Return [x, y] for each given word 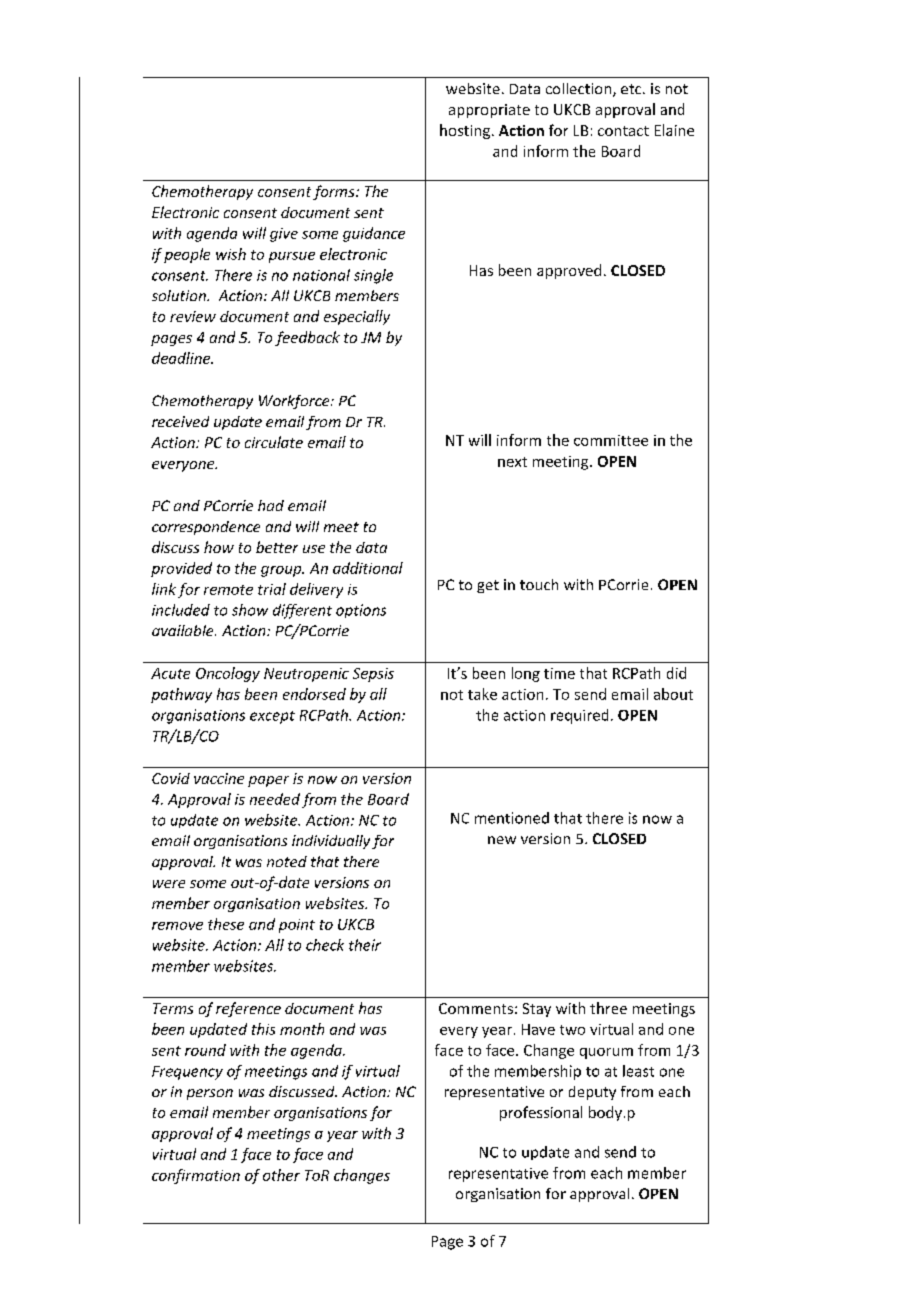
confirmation [196, 1176]
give [284, 235]
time [559, 673]
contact [623, 131]
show [250, 610]
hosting [466, 131]
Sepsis [373, 675]
